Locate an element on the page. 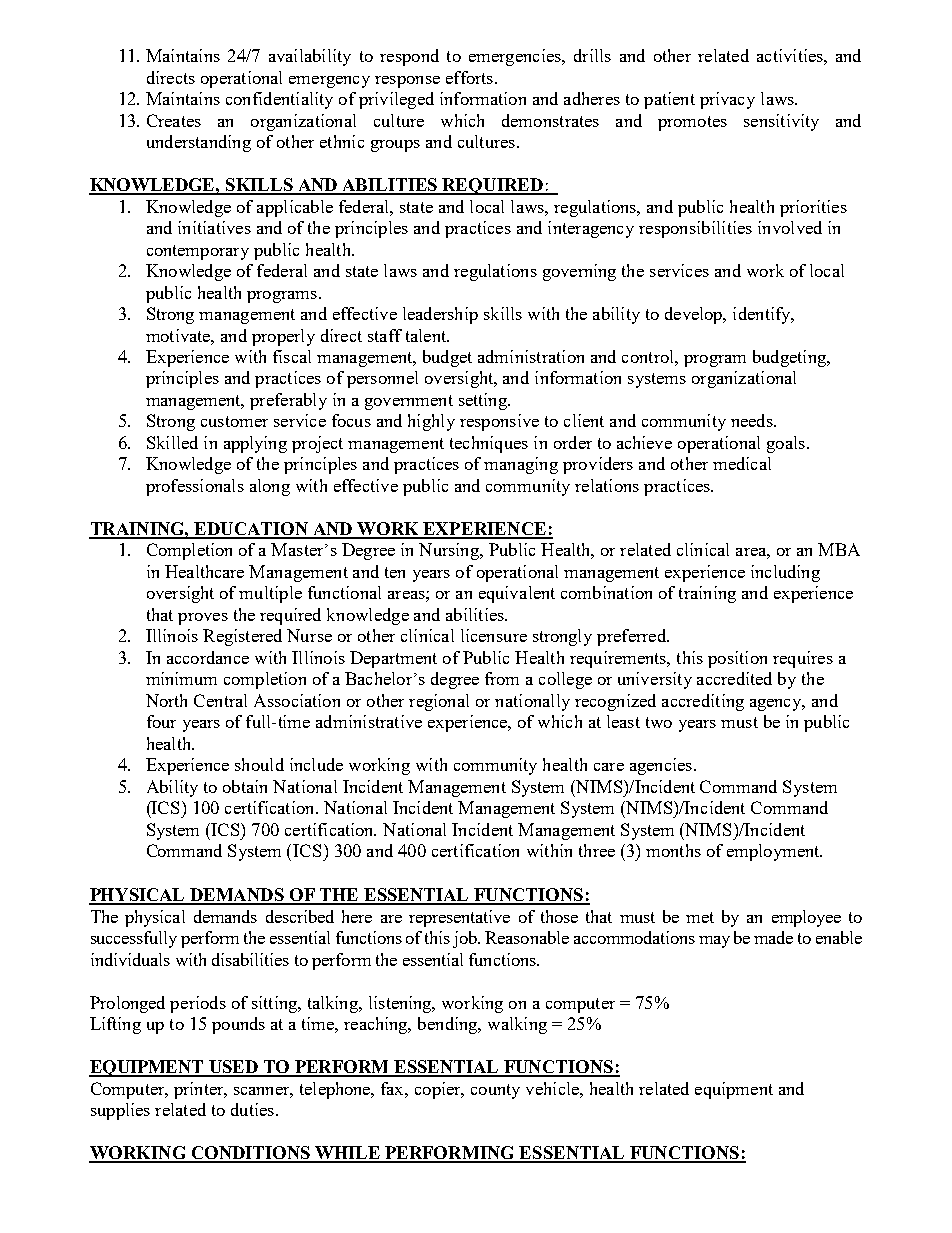  employment is located at coordinates (774, 852).
